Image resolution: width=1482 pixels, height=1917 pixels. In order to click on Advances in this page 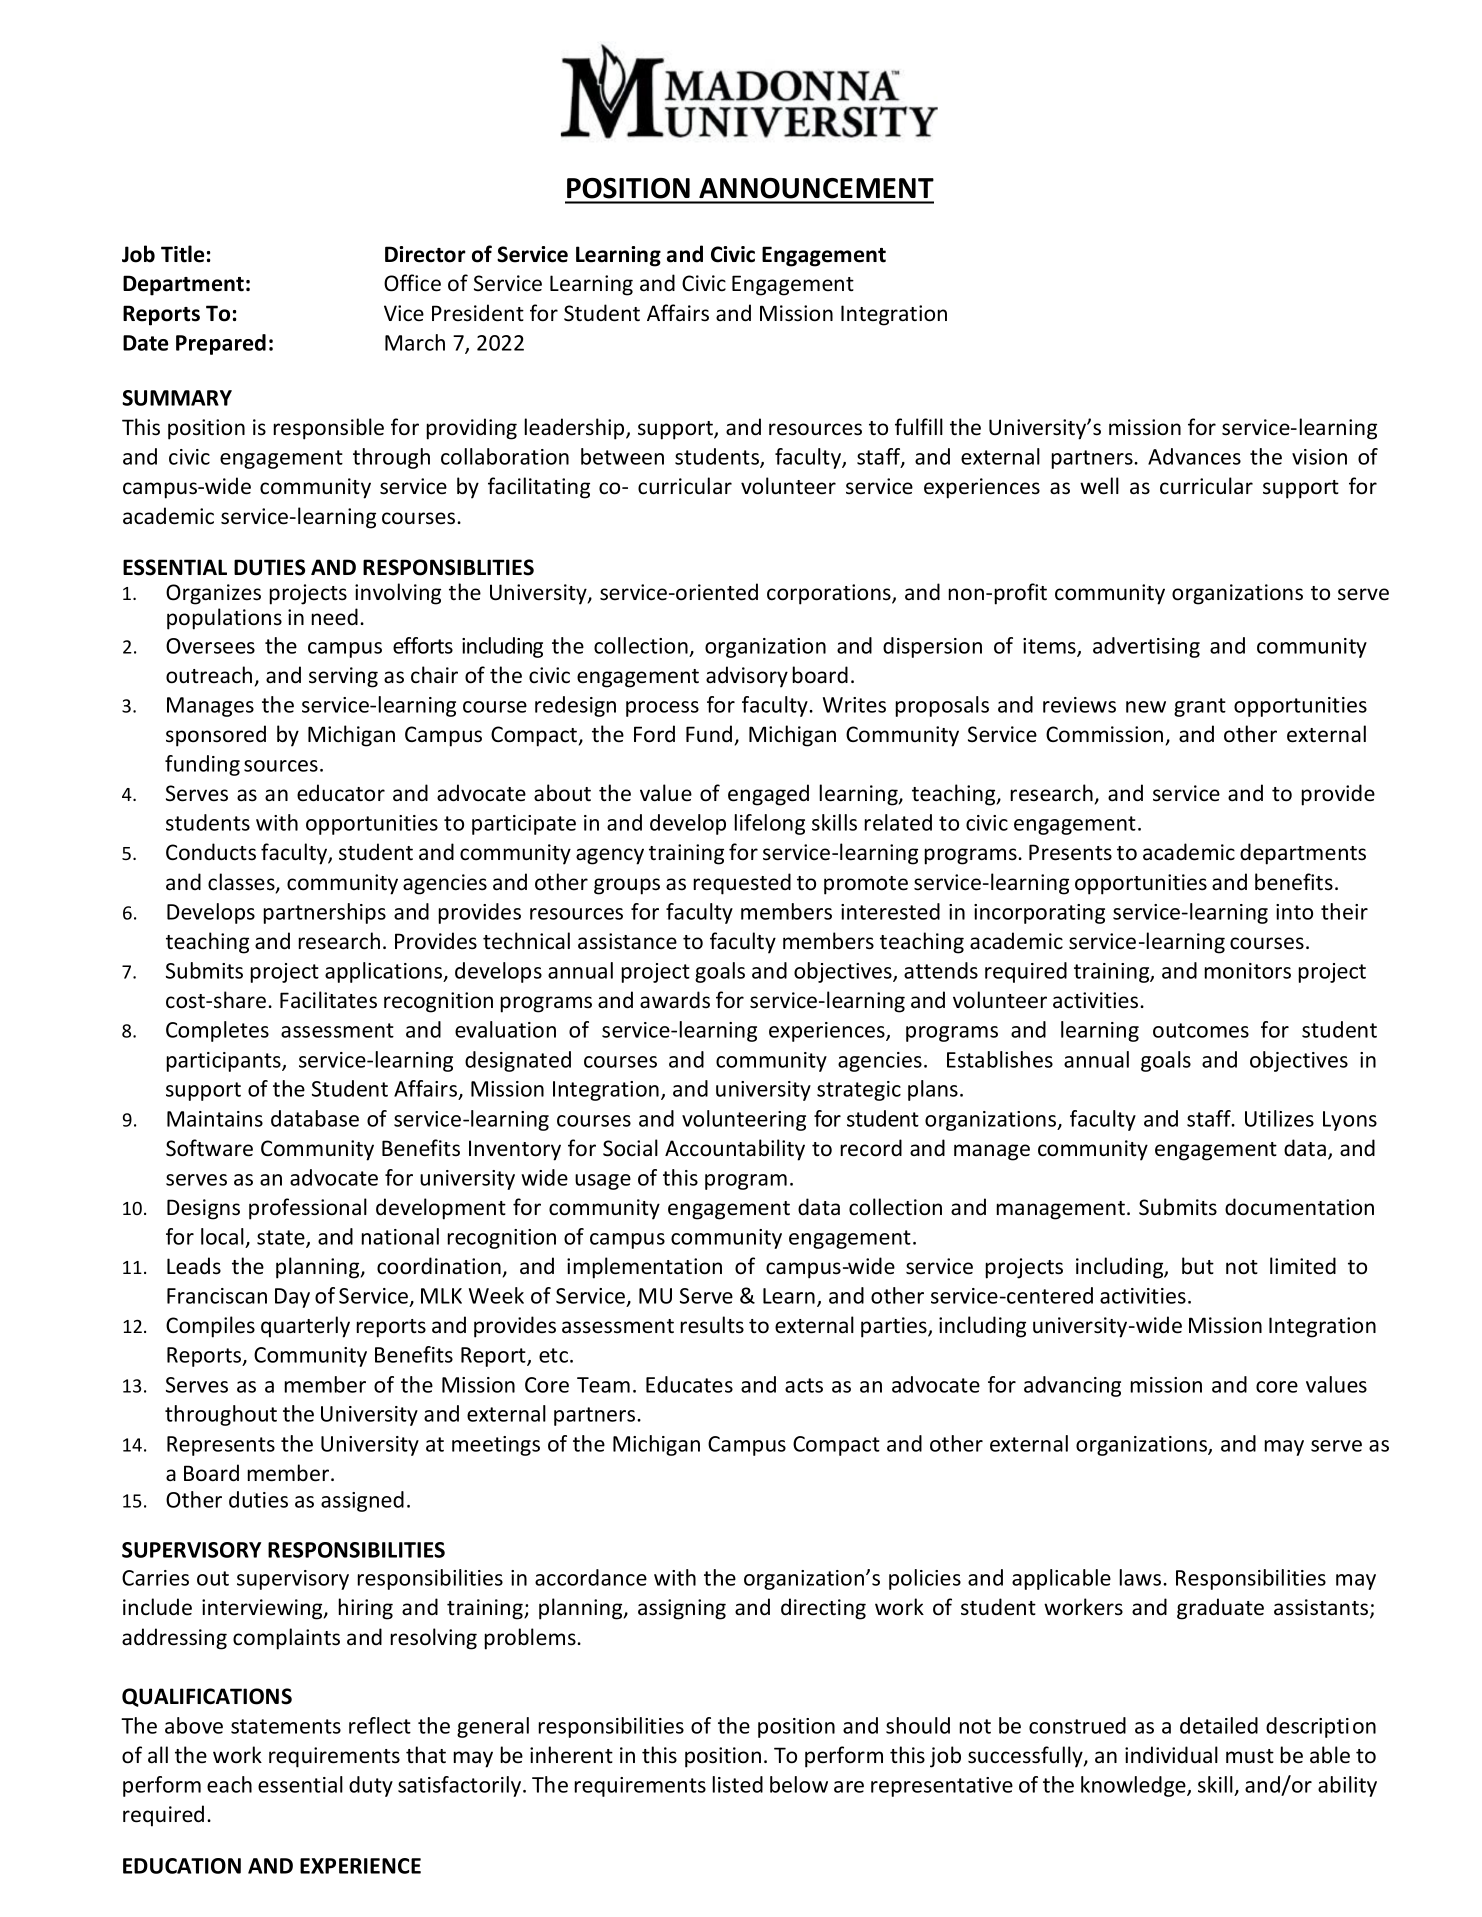, I will do `click(1194, 456)`.
